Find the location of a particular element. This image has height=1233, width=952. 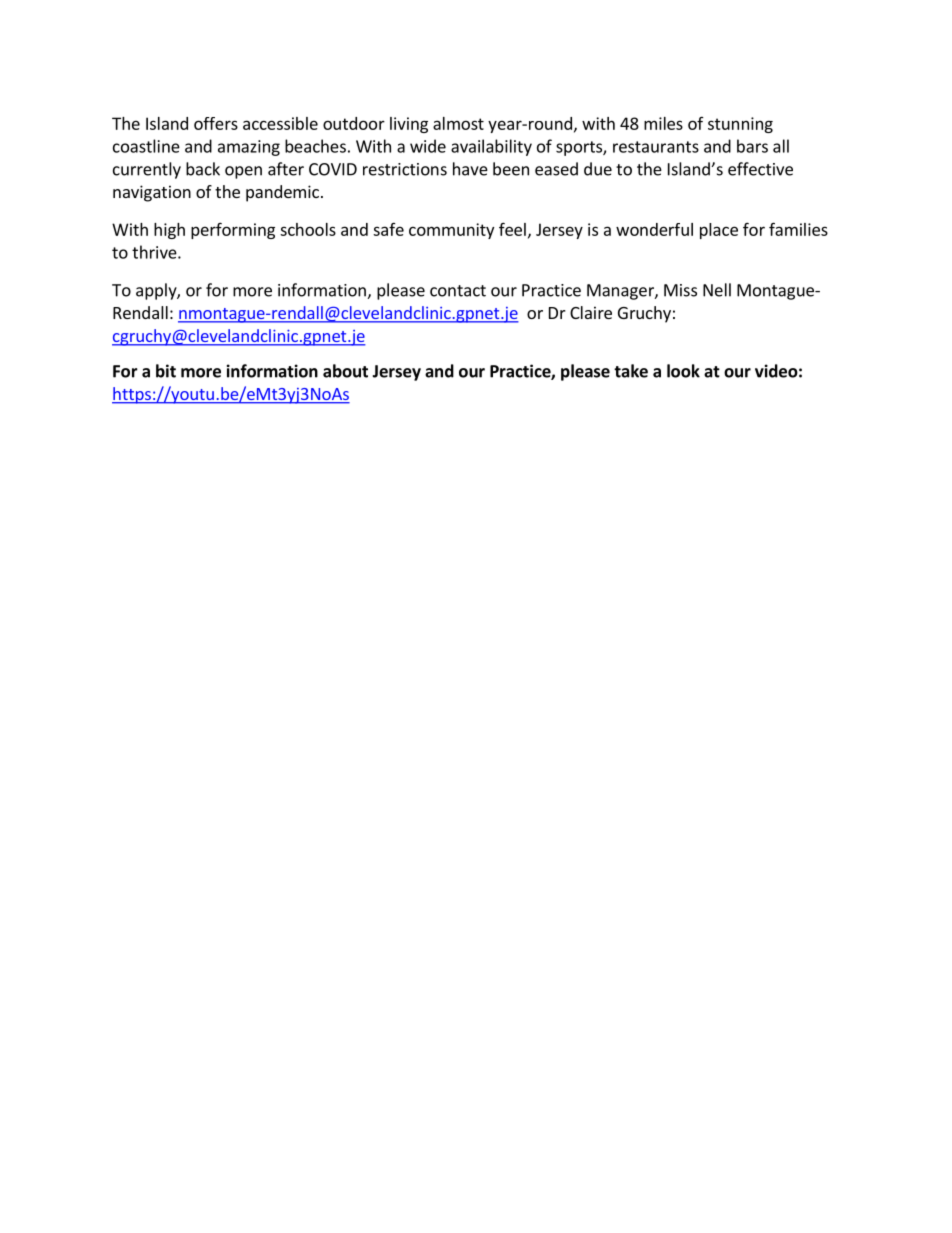

stunning is located at coordinates (740, 125).
